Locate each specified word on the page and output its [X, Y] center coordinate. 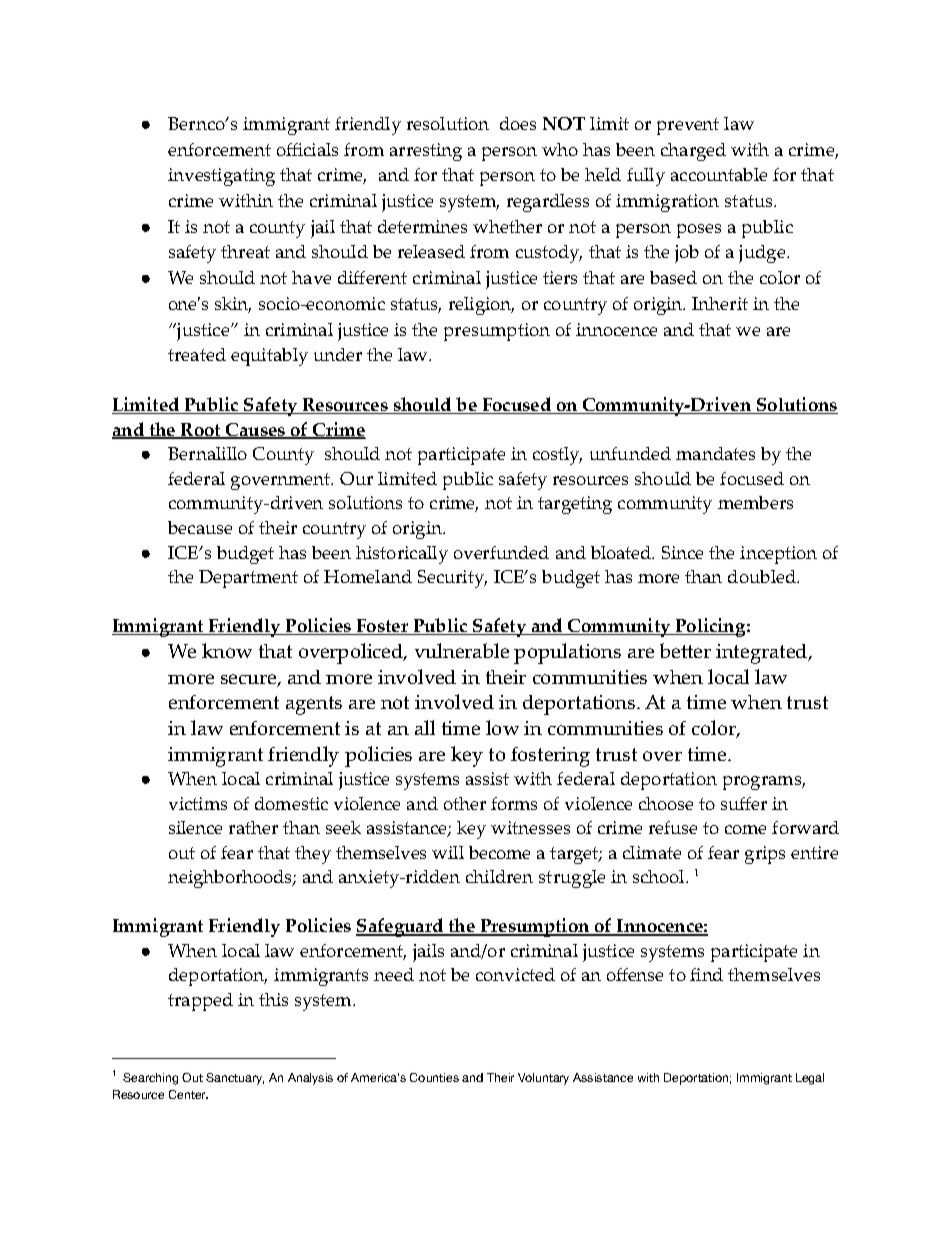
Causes [255, 431]
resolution [448, 123]
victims [198, 803]
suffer [744, 803]
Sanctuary [235, 1079]
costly [557, 456]
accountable [719, 174]
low [502, 727]
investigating [221, 177]
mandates [715, 453]
